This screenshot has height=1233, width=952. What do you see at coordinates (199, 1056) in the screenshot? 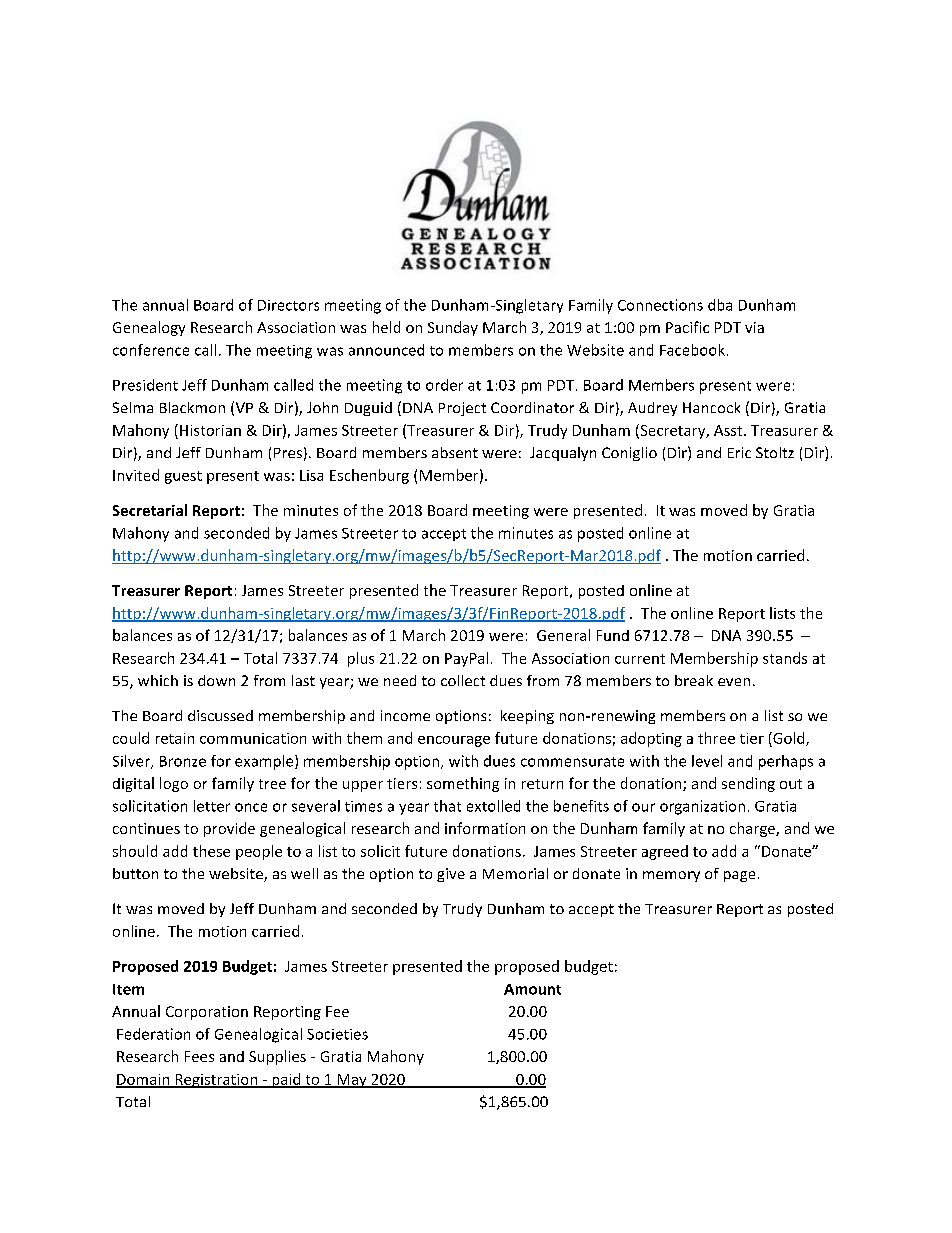
I see `Fees` at bounding box center [199, 1056].
